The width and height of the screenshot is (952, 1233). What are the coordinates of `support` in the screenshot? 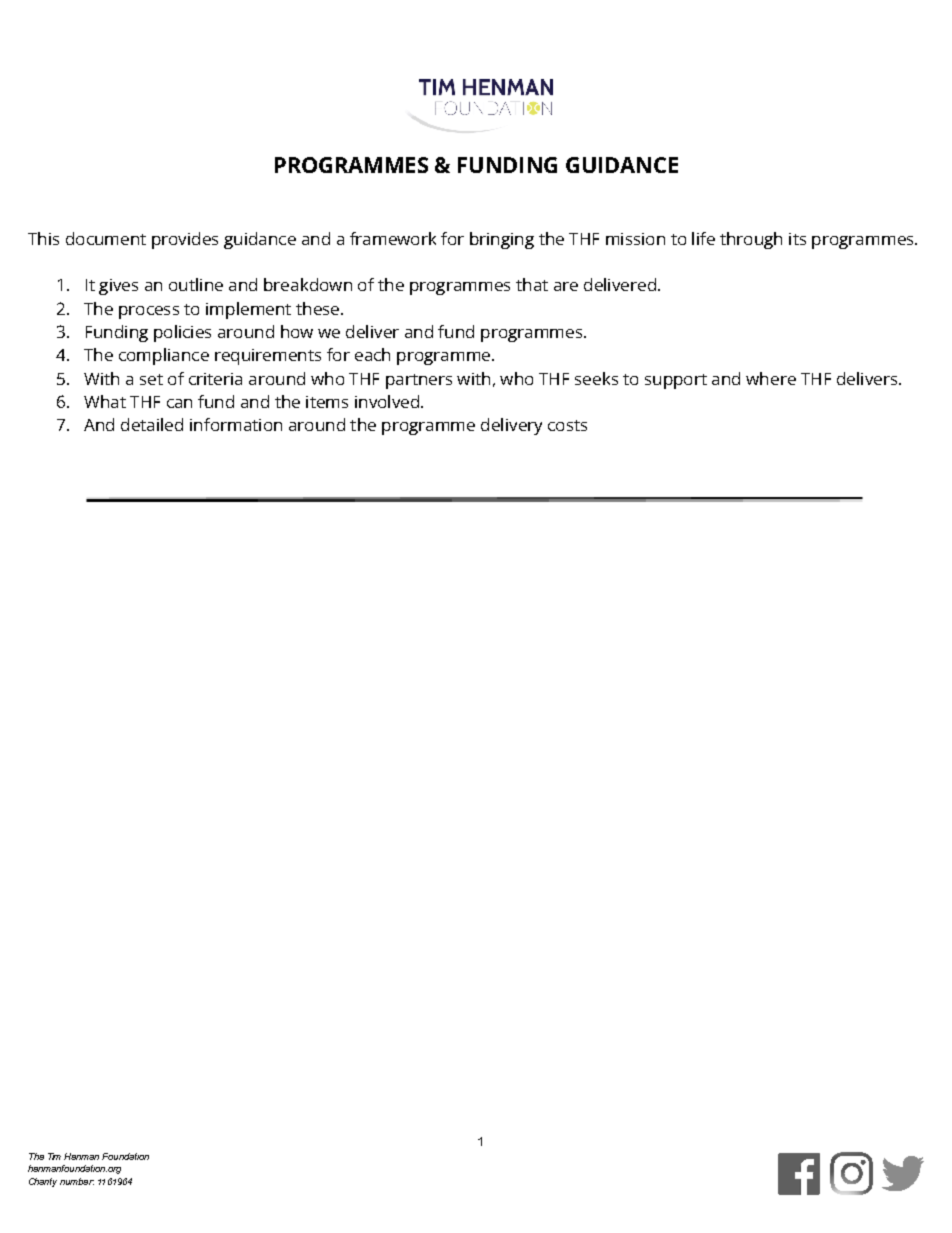 It's located at (676, 381).
